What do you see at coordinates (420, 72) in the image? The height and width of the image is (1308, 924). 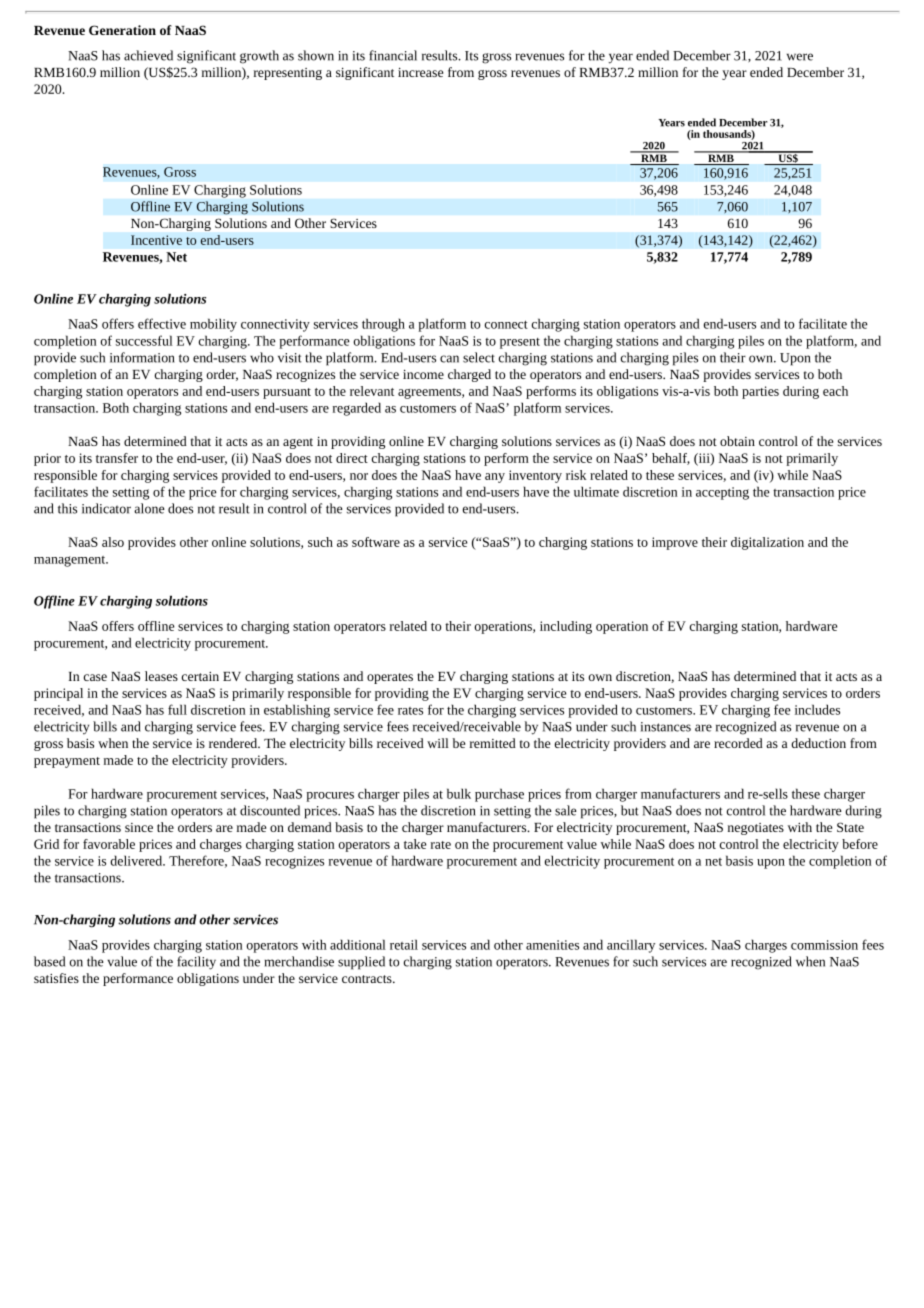 I see `increase` at bounding box center [420, 72].
